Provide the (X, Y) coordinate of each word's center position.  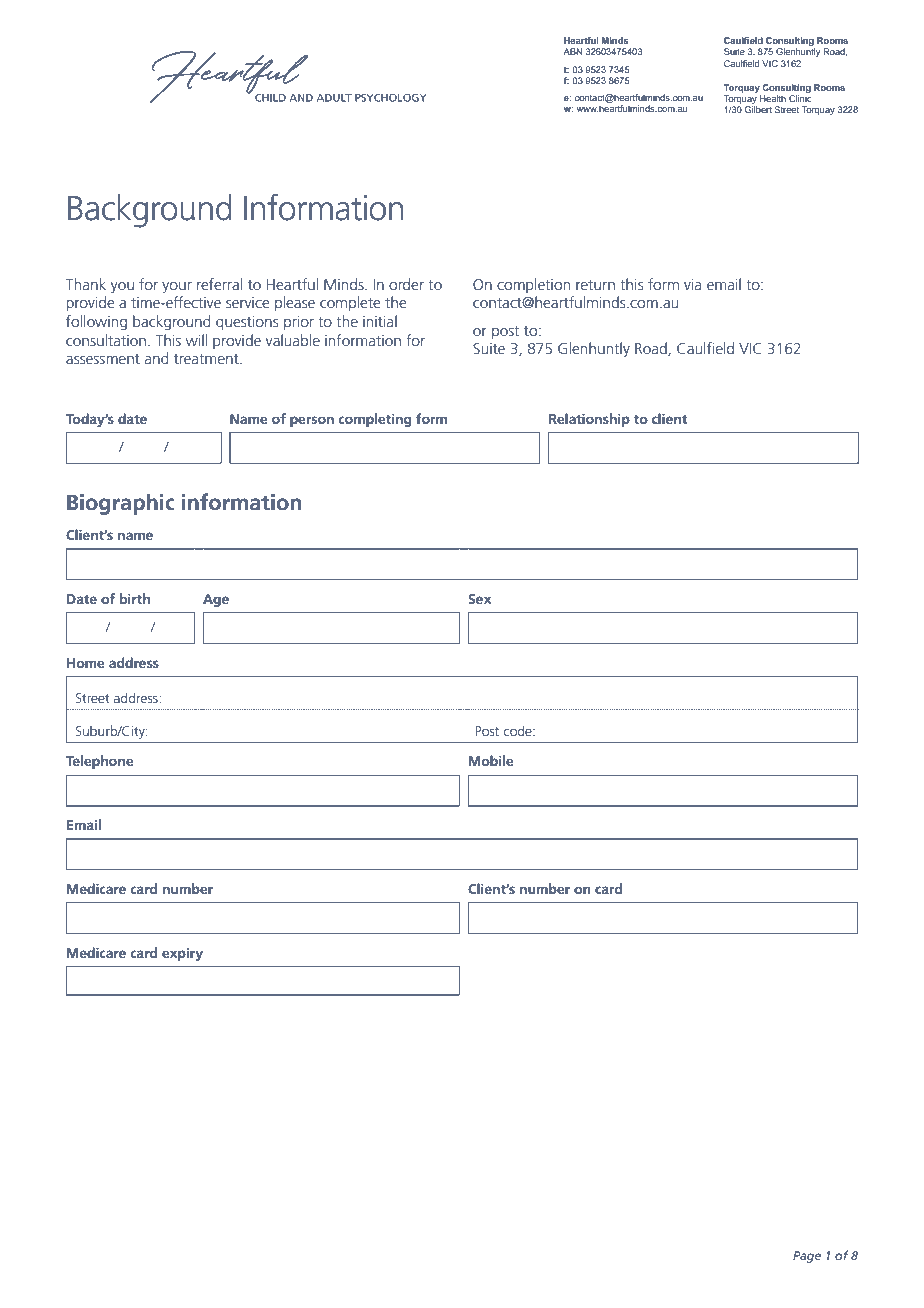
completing (375, 420)
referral (219, 284)
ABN (572, 51)
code (519, 730)
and (157, 358)
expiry (182, 954)
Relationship (589, 420)
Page (807, 1257)
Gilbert (758, 109)
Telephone (100, 762)
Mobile (491, 760)
